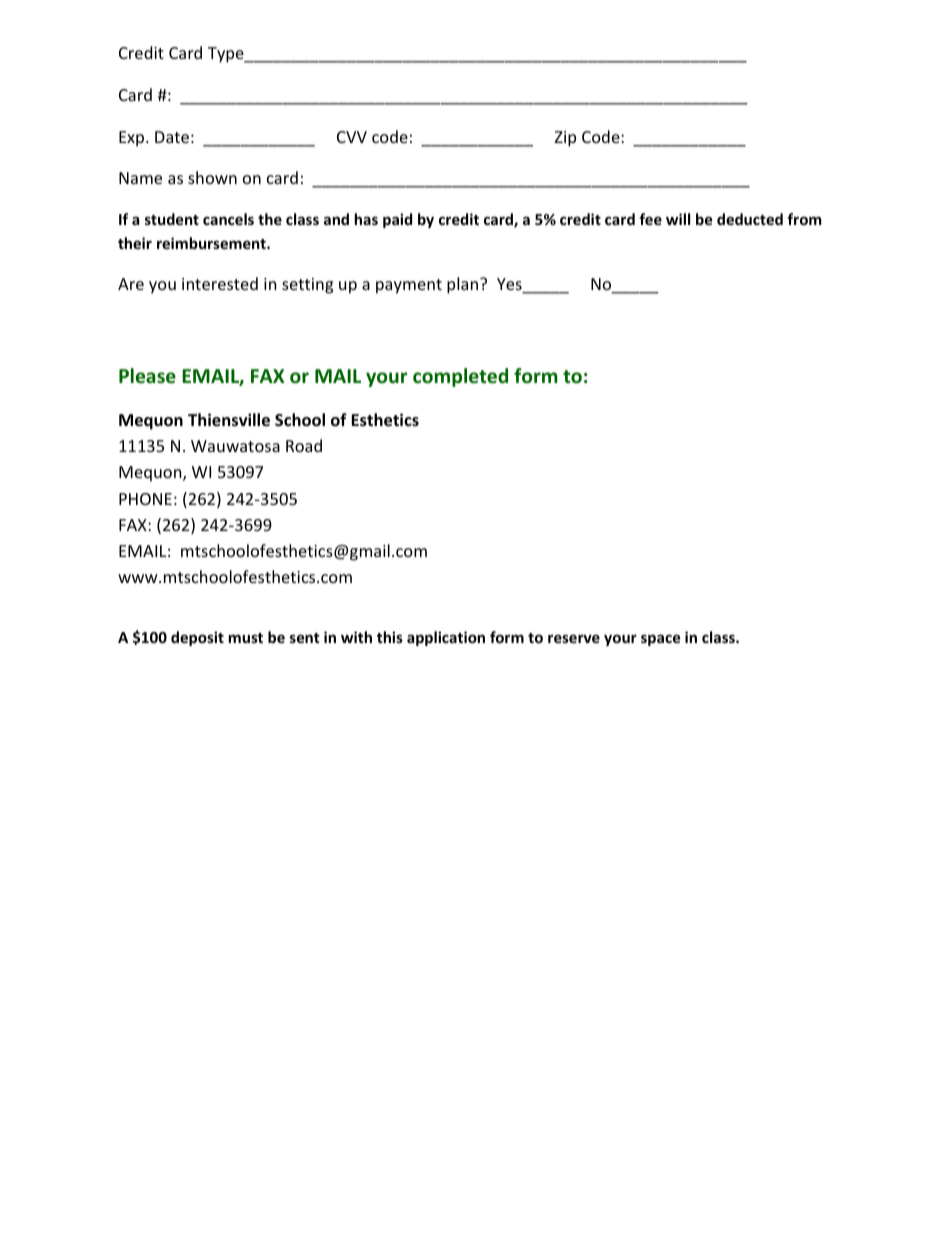 Image resolution: width=952 pixels, height=1233 pixels. I want to click on shown, so click(212, 177).
